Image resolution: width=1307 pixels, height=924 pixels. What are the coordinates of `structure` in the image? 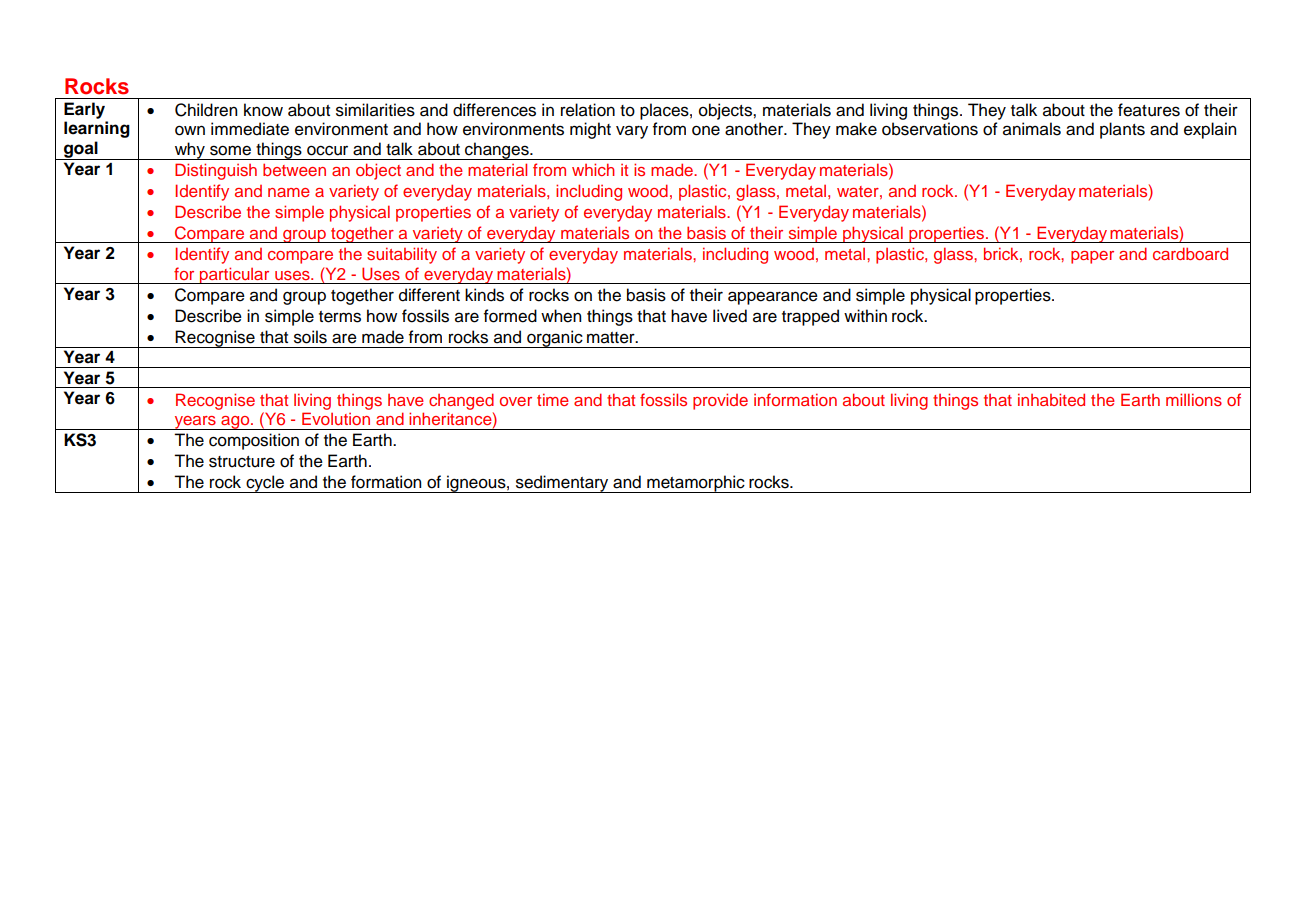 It's located at (242, 462).
